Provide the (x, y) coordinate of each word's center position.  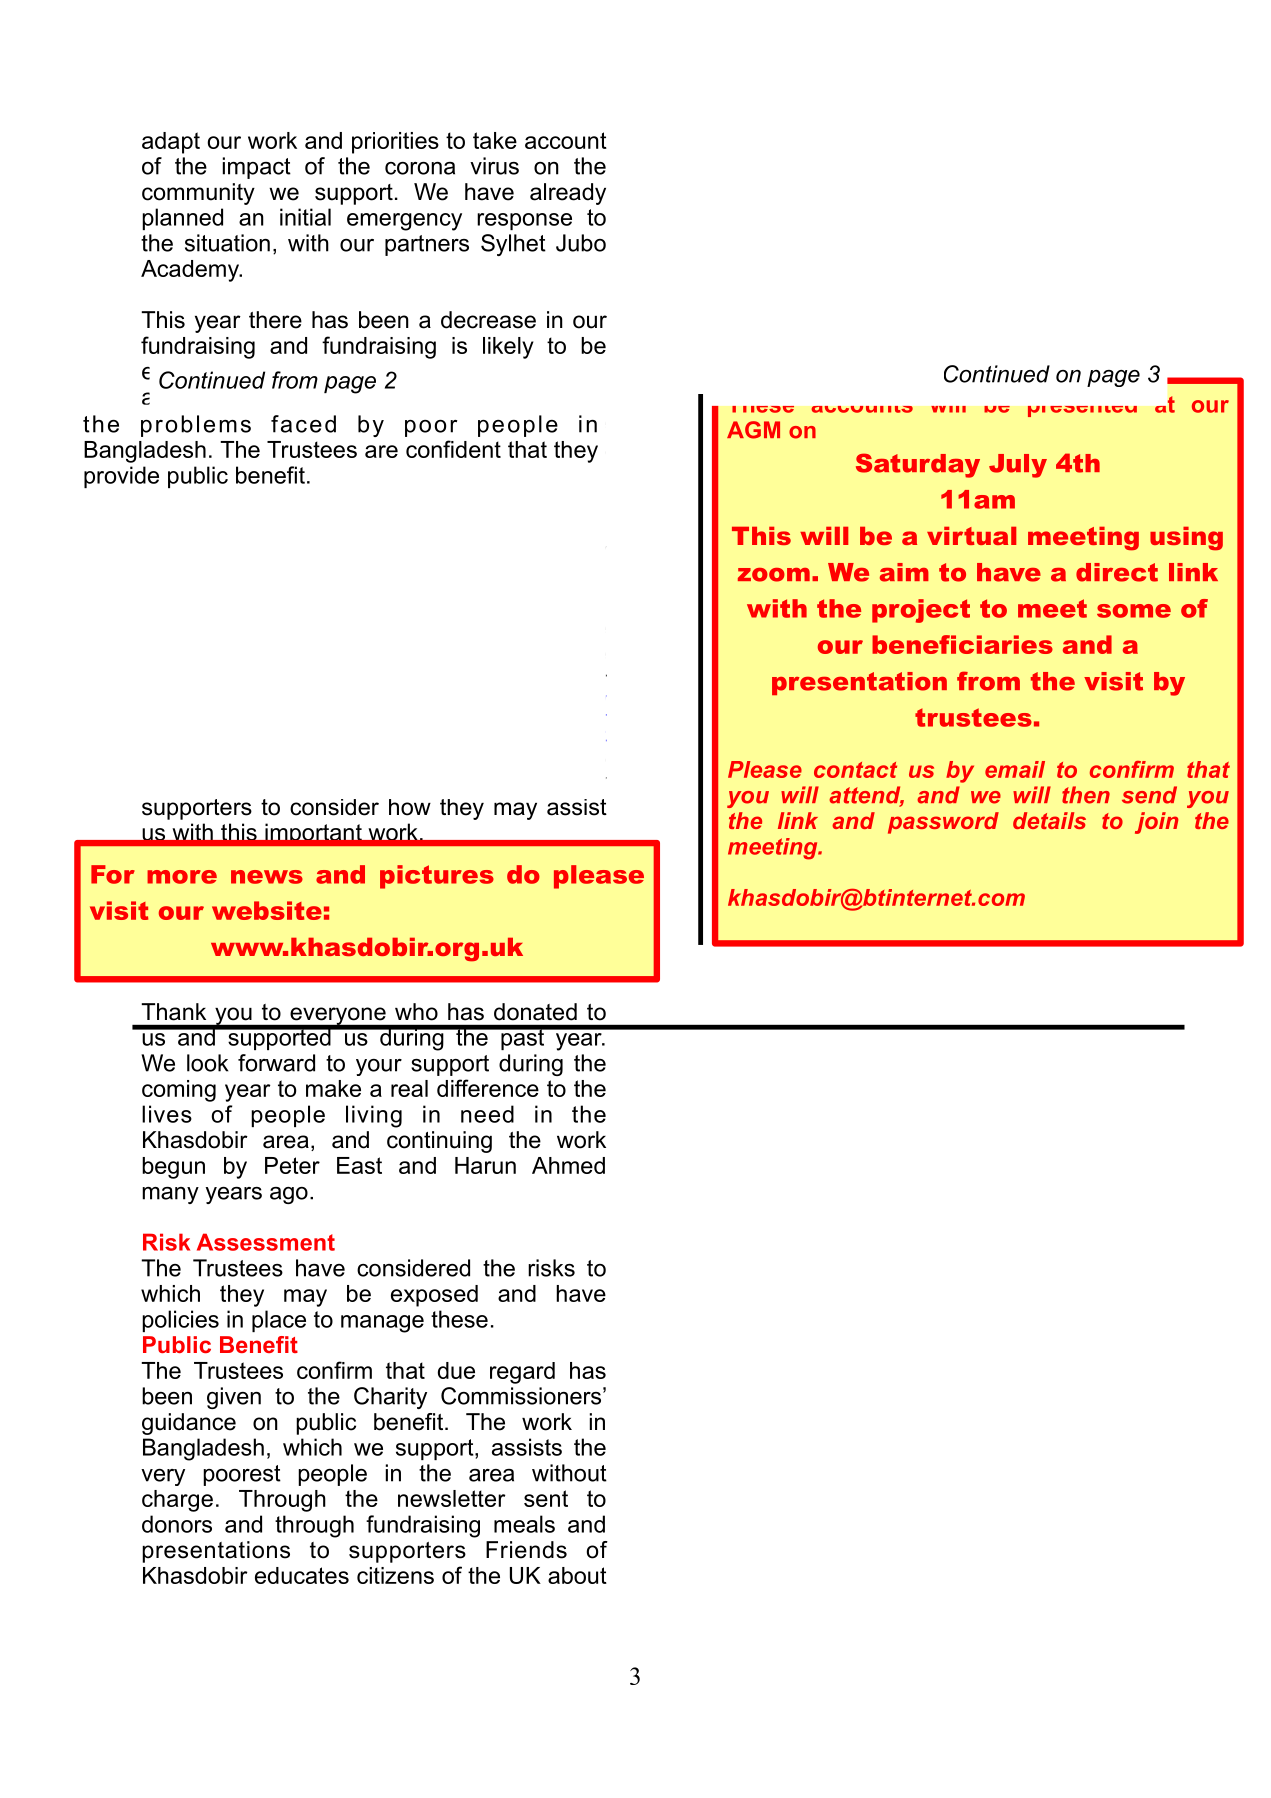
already (568, 194)
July (1018, 466)
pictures (437, 877)
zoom (774, 575)
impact (257, 168)
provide (121, 477)
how (410, 807)
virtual (971, 536)
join (1156, 823)
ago (289, 1195)
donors (177, 1524)
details (1049, 820)
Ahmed (568, 1165)
